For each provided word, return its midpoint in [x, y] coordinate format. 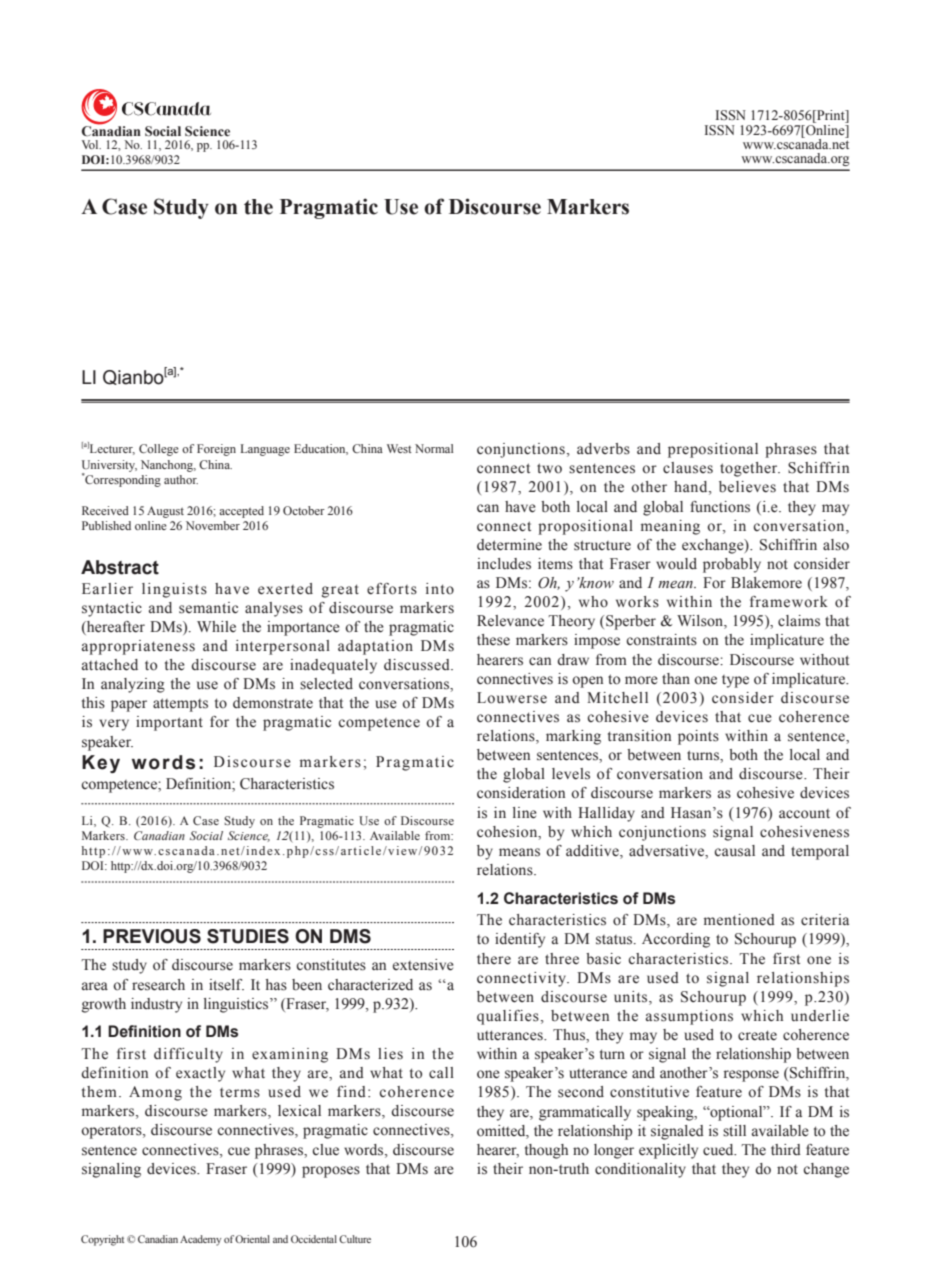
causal [734, 851]
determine [509, 545]
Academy [200, 1240]
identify [520, 940]
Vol [91, 144]
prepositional [713, 450]
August [165, 512]
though [546, 1151]
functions [720, 507]
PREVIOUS [152, 936]
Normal [434, 448]
